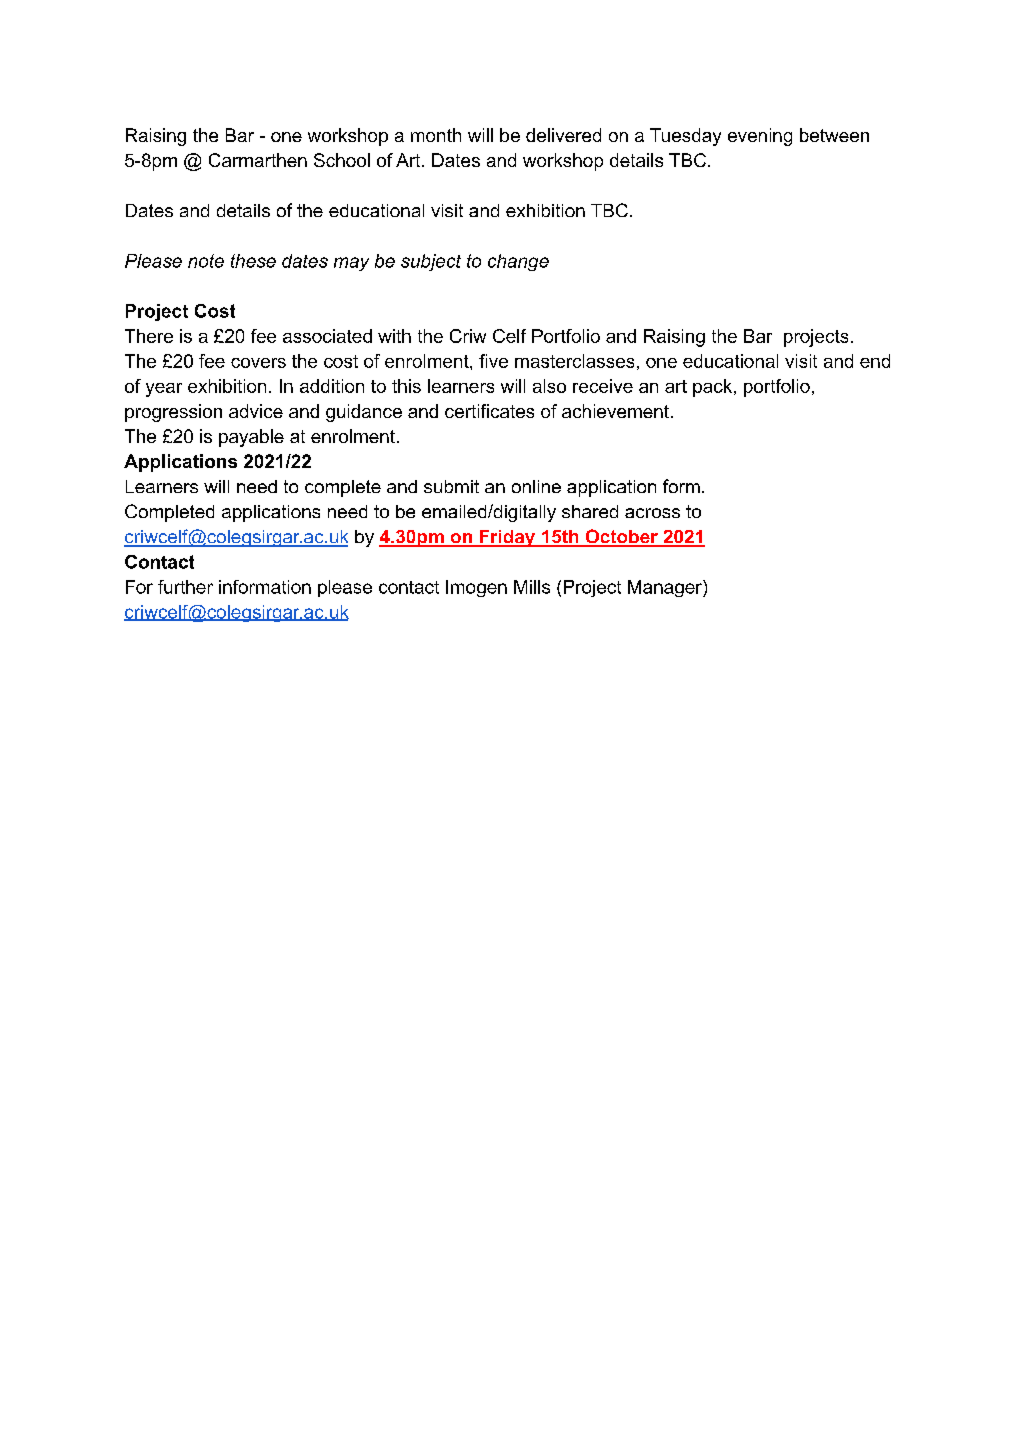  What do you see at coordinates (185, 587) in the document?
I see `further` at bounding box center [185, 587].
